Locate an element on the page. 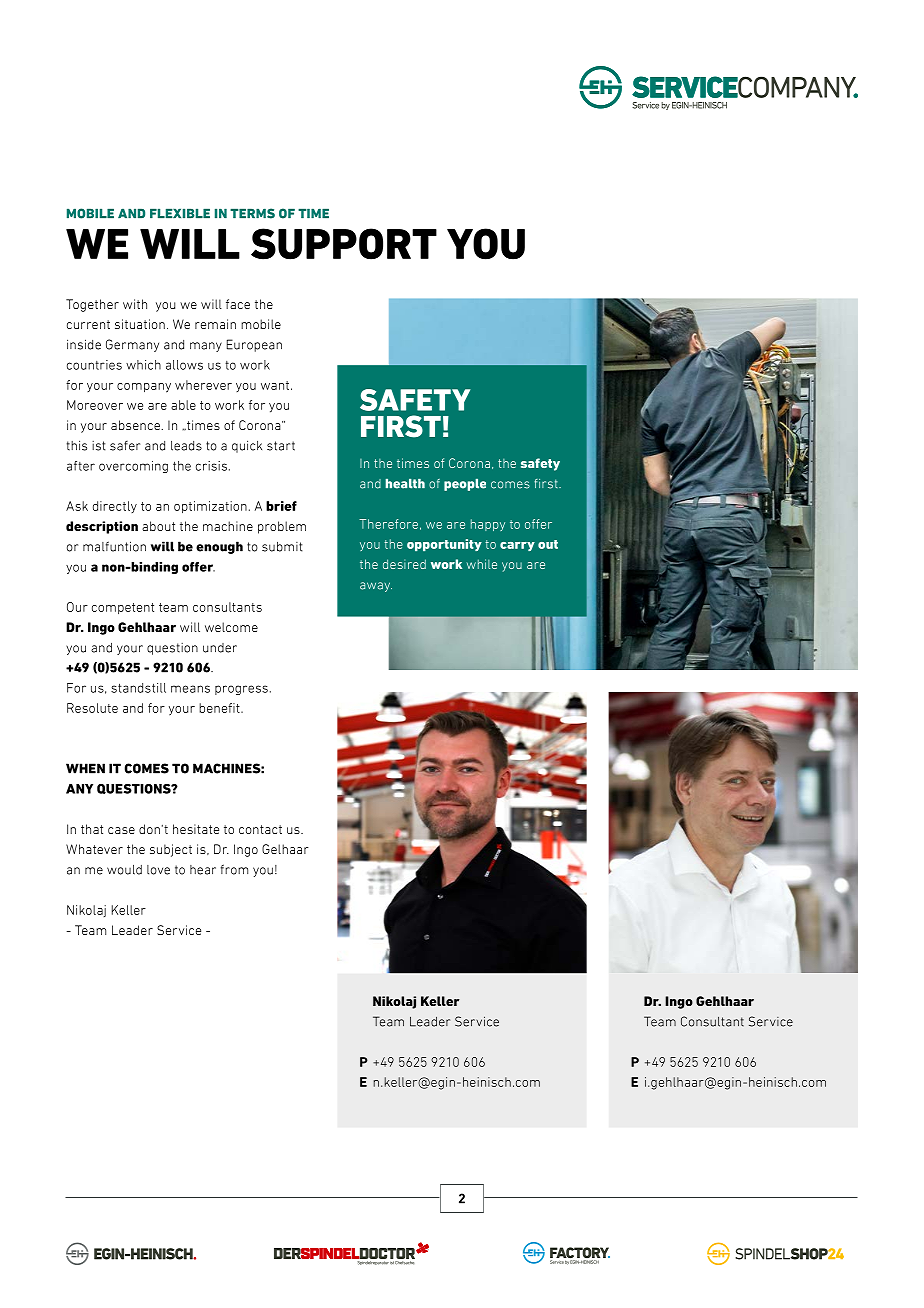  opportunity is located at coordinates (444, 545).
